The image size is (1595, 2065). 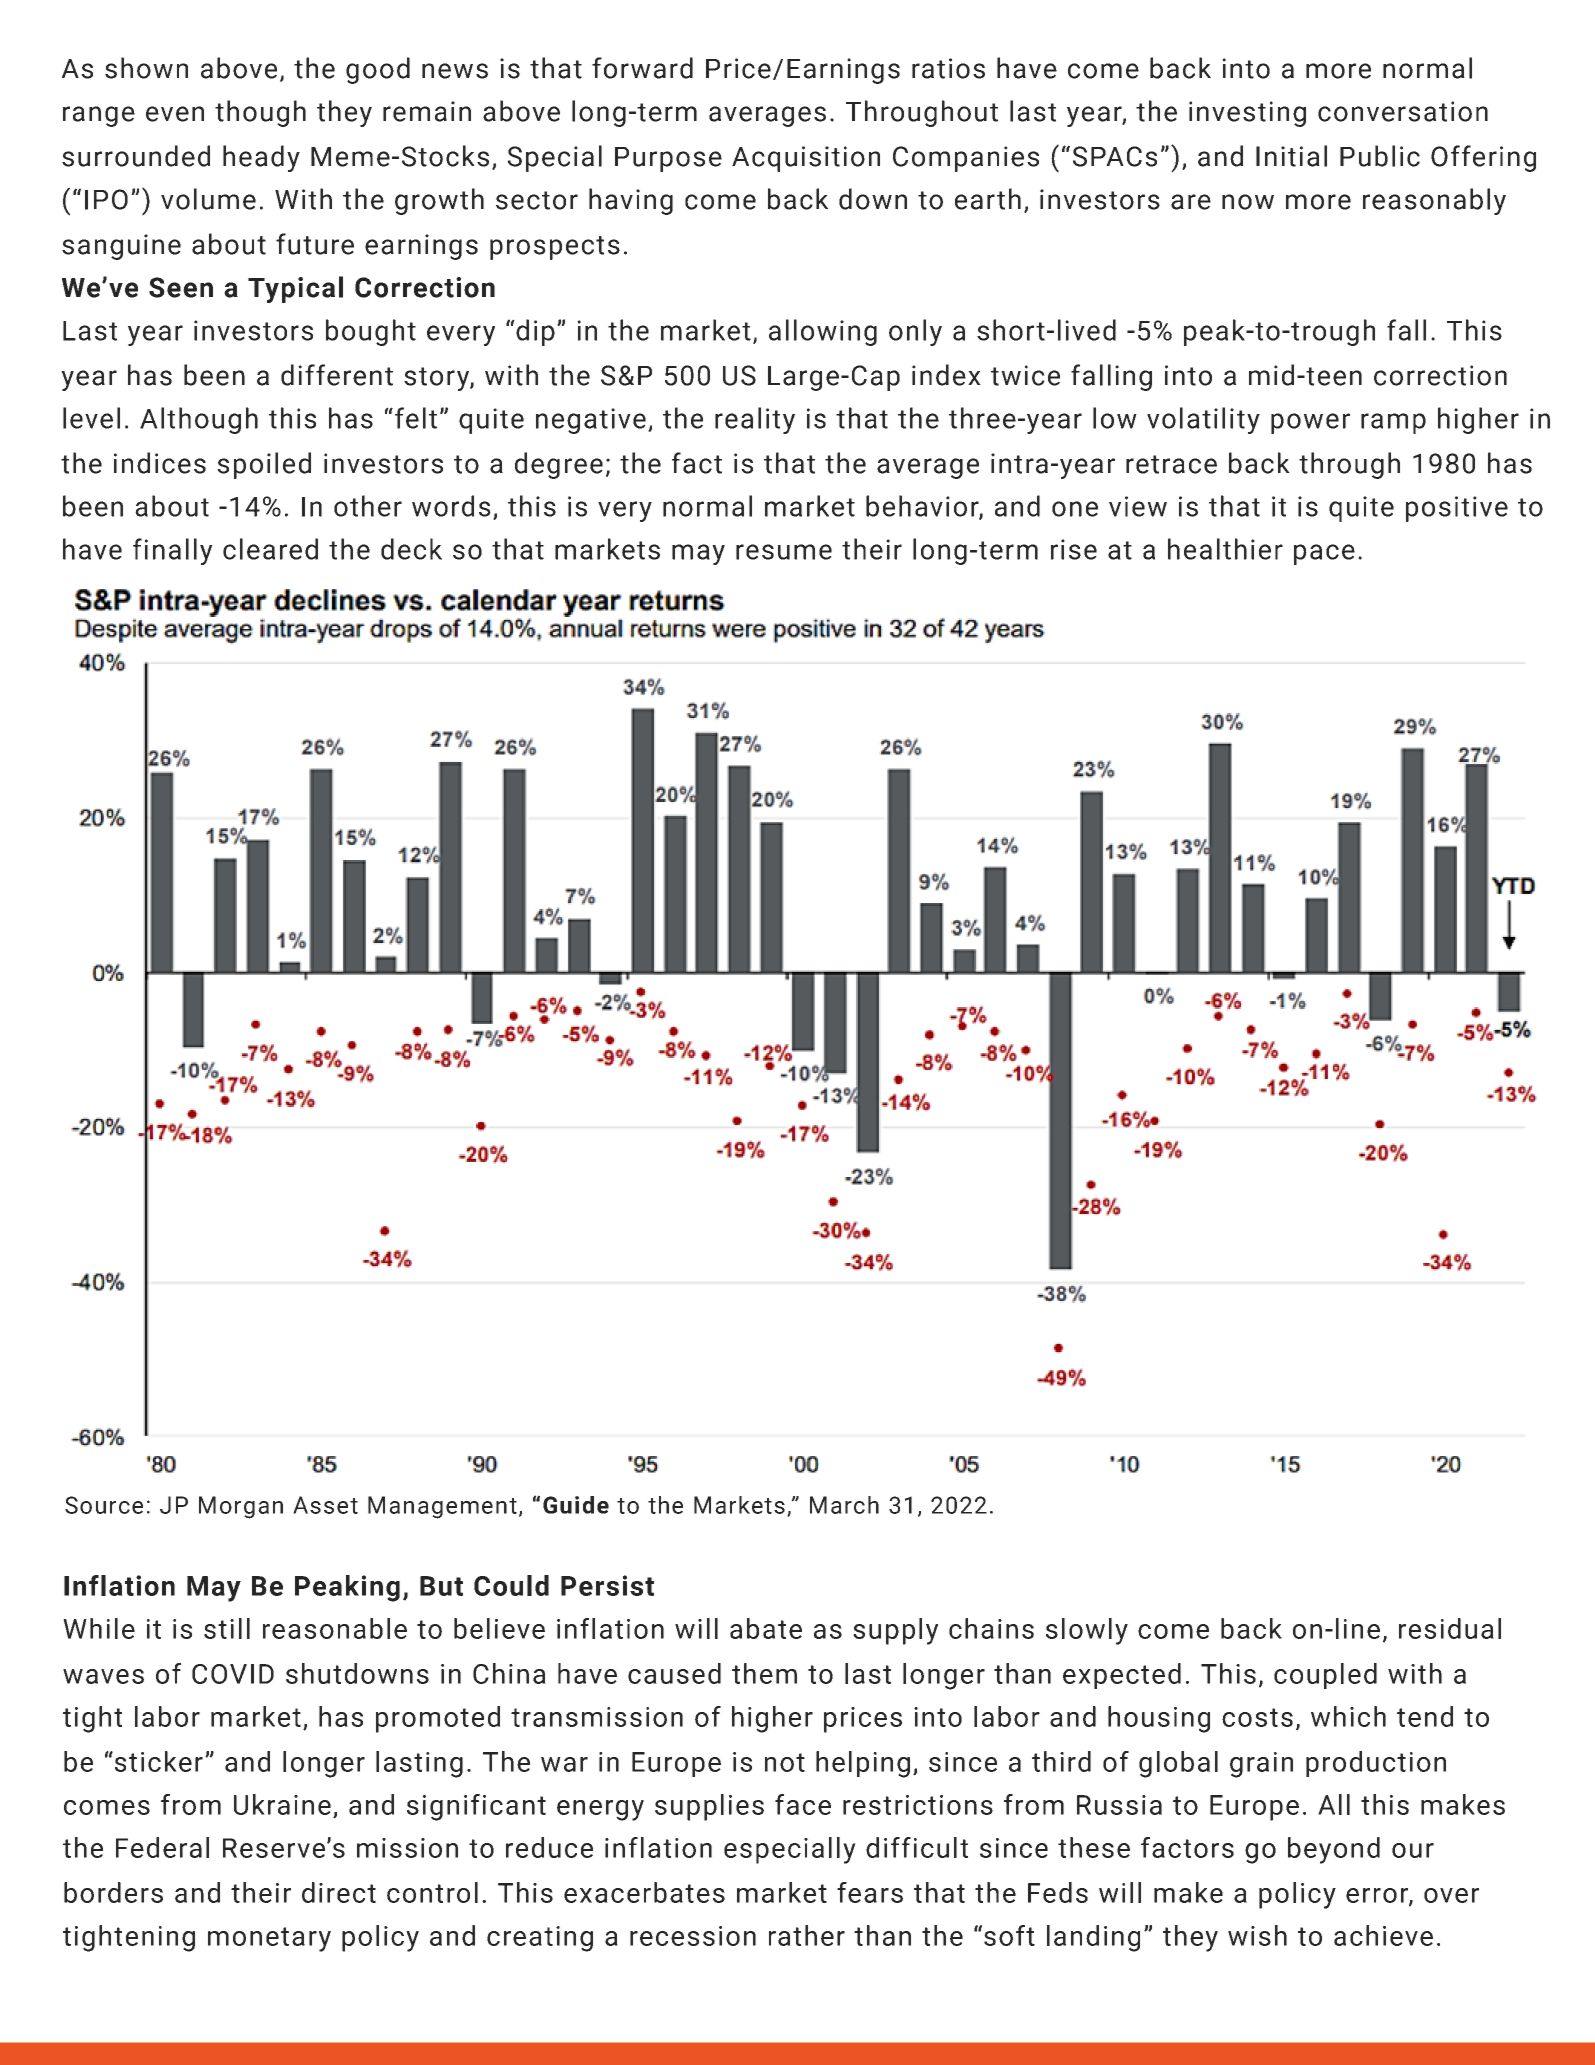 I want to click on Initial, so click(x=1291, y=156).
